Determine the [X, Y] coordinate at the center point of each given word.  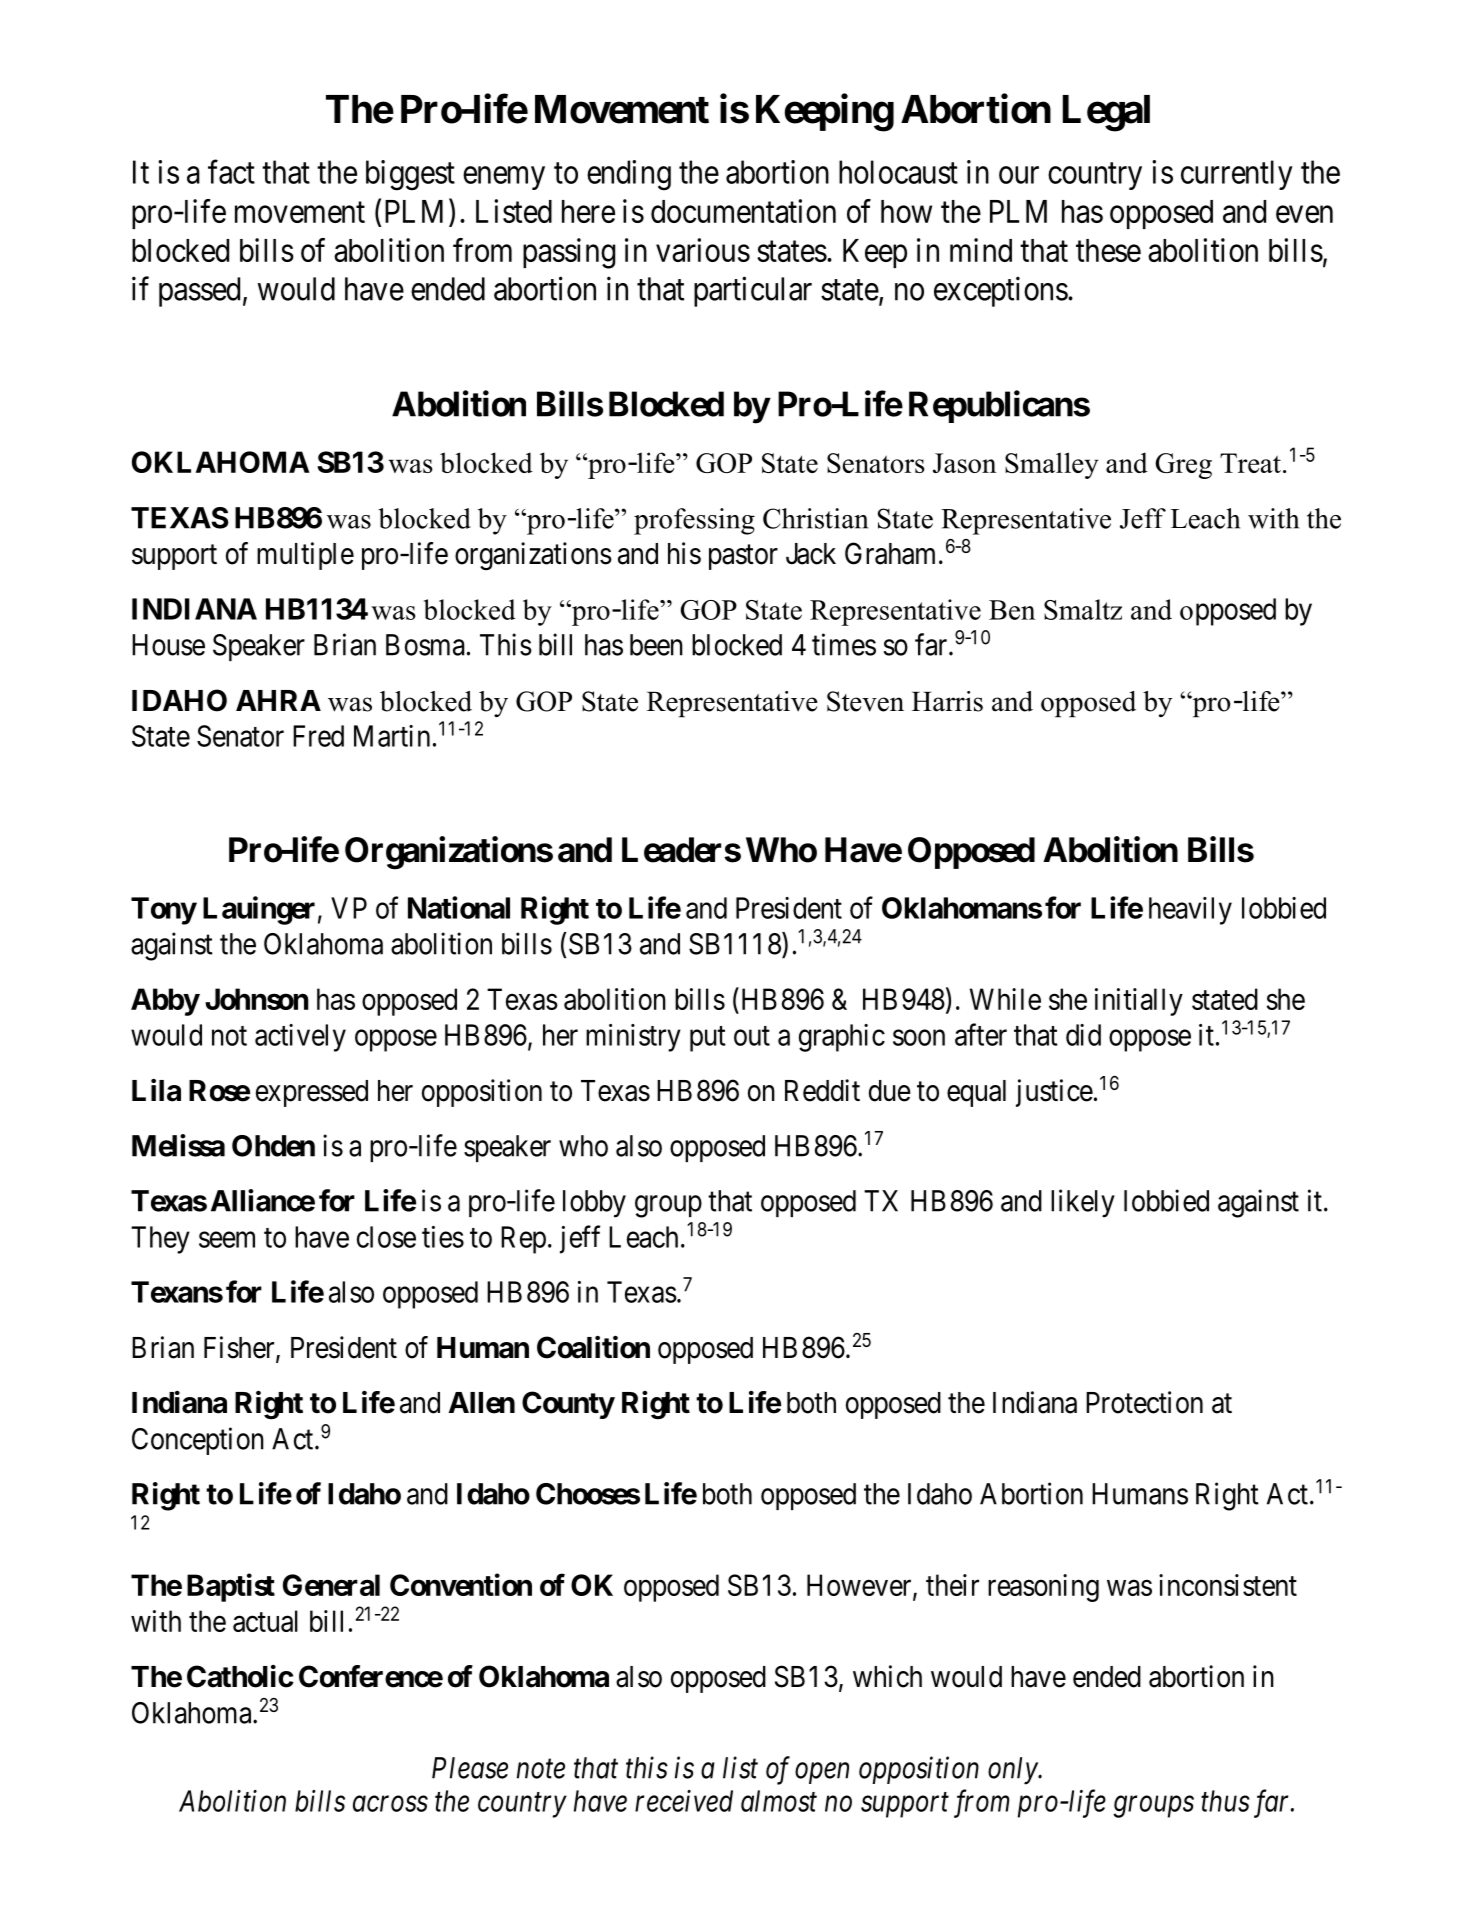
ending [629, 175]
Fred [318, 736]
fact [231, 172]
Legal [1106, 113]
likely [1083, 1203]
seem [227, 1240]
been [656, 645]
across [390, 1804]
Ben [1012, 610]
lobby [594, 1204]
